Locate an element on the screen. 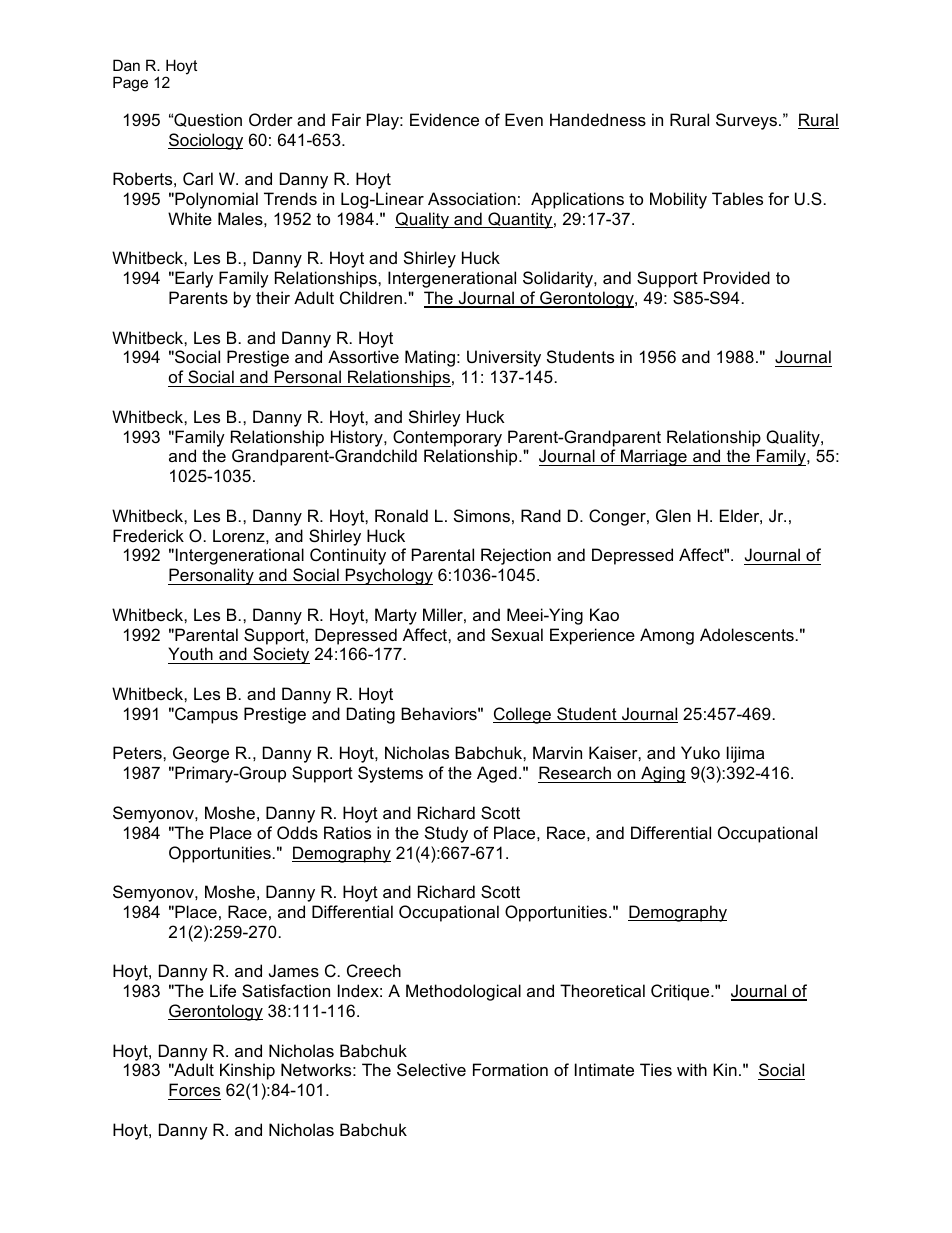  Sociology is located at coordinates (205, 141).
